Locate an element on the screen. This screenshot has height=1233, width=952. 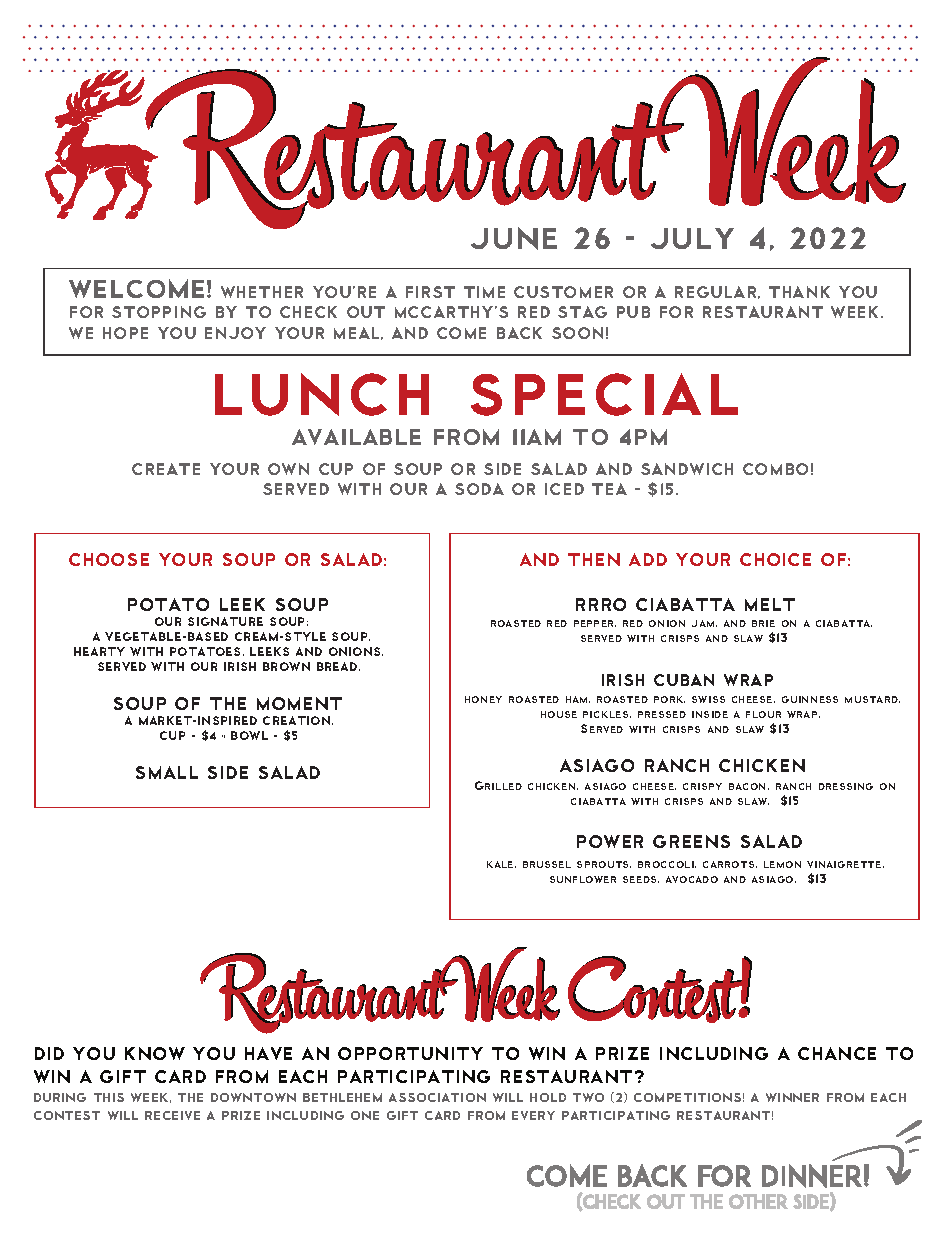
THANK is located at coordinates (799, 292).
